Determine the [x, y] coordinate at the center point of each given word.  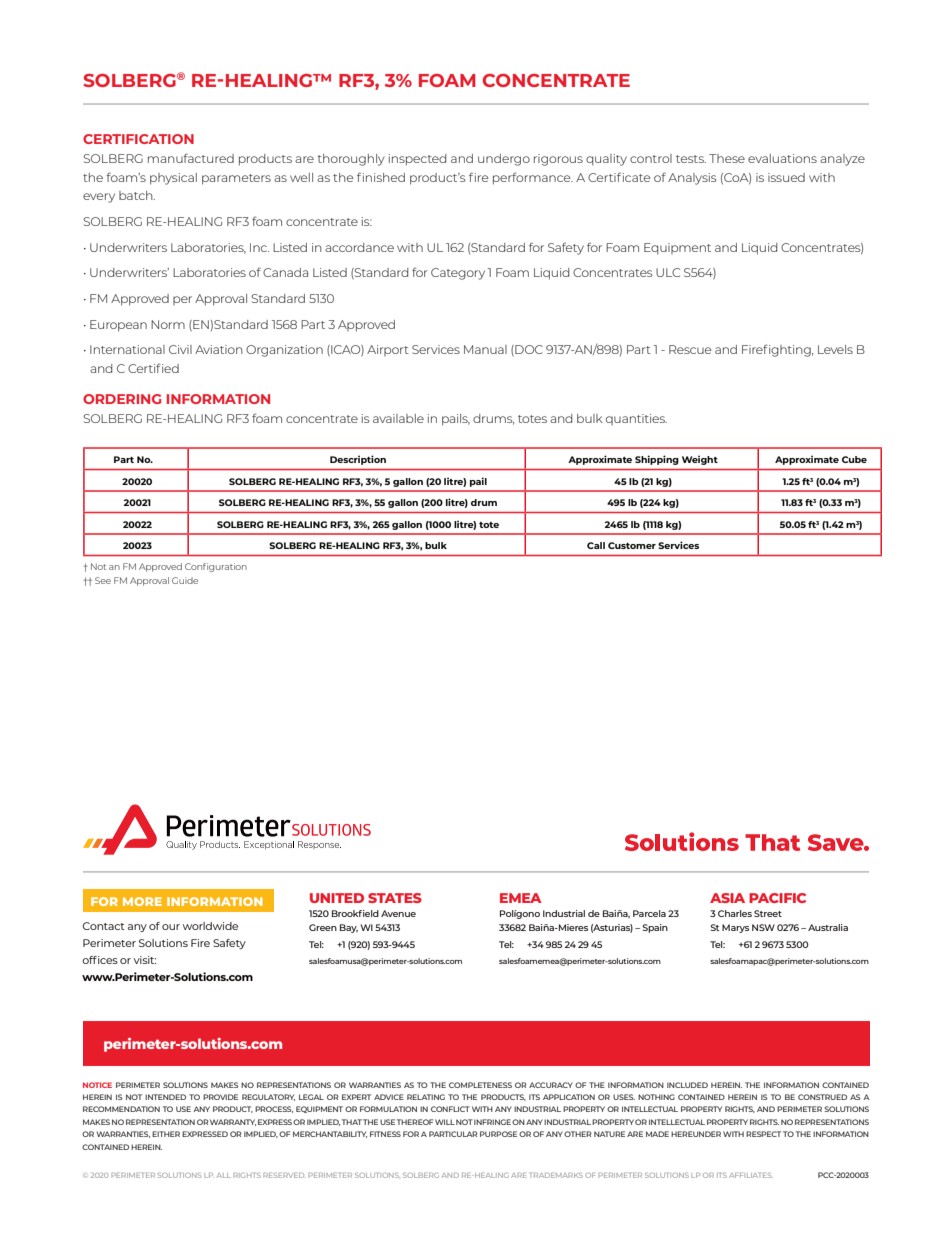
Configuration [216, 567]
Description [358, 460]
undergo [504, 160]
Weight [700, 460]
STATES [395, 898]
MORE [142, 901]
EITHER [166, 1134]
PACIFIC [777, 898]
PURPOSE [498, 1134]
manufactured [191, 158]
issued [786, 177]
